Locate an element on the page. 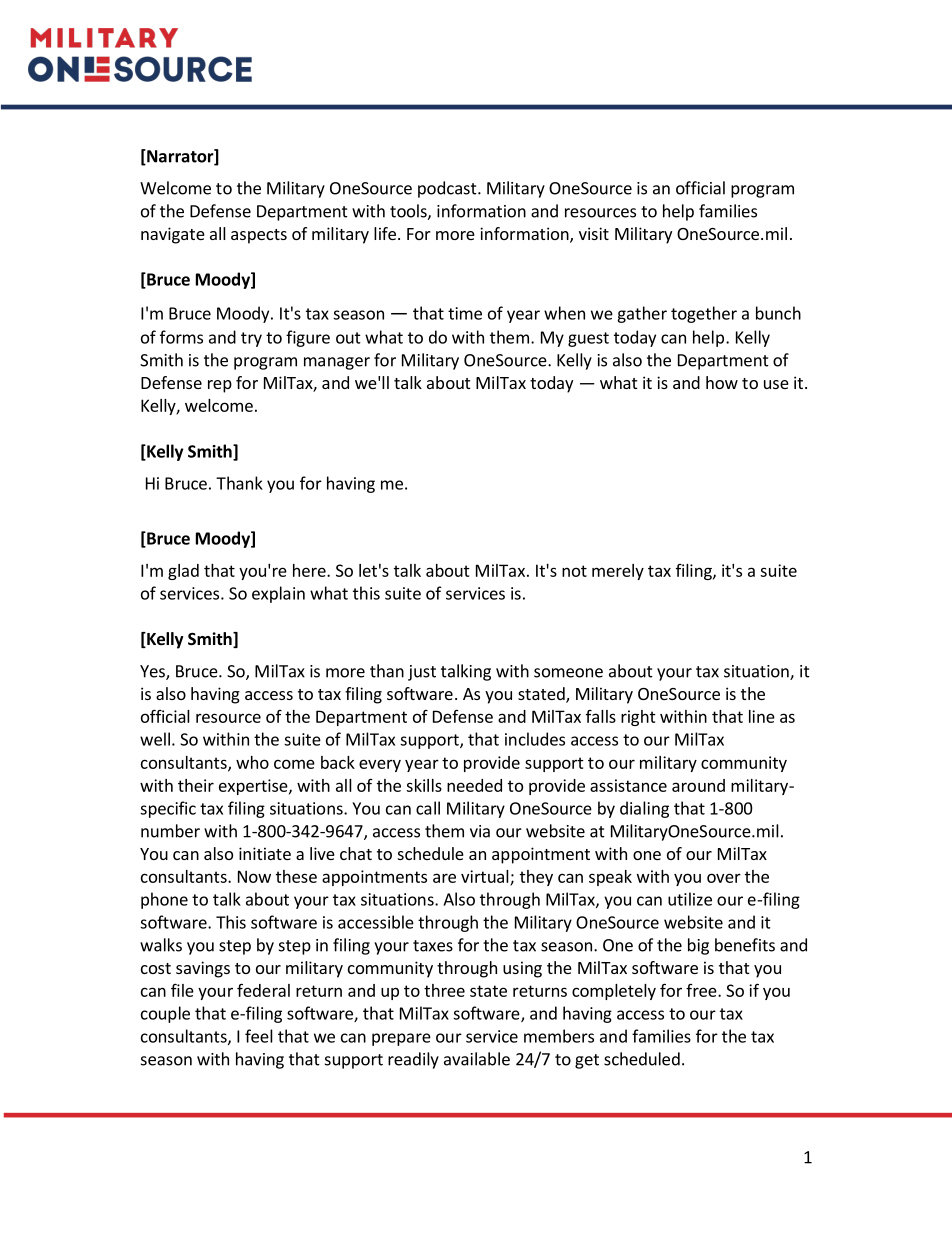 The height and width of the document is (1233, 952). just is located at coordinates (422, 673).
